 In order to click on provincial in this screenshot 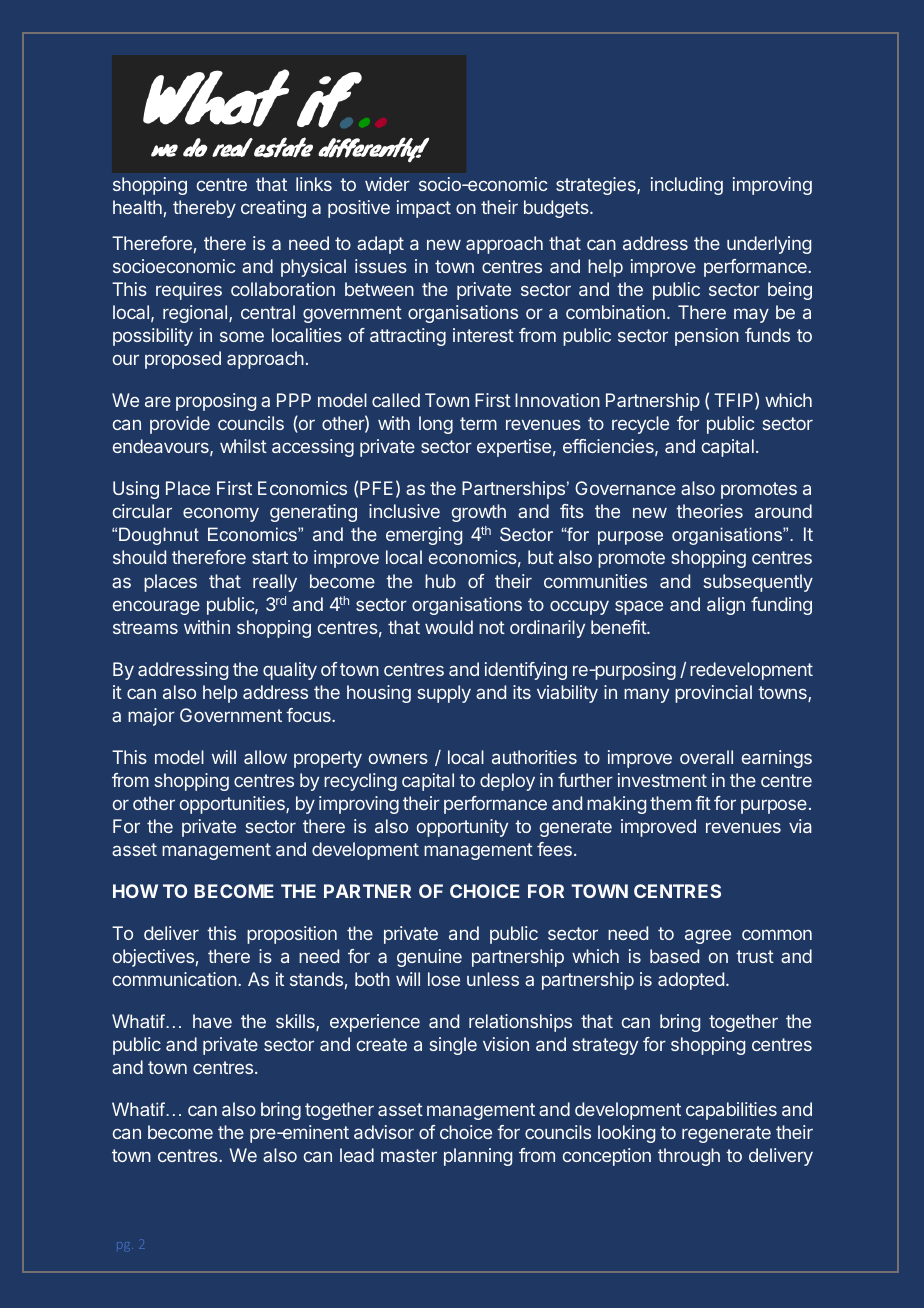, I will do `click(713, 694)`.
